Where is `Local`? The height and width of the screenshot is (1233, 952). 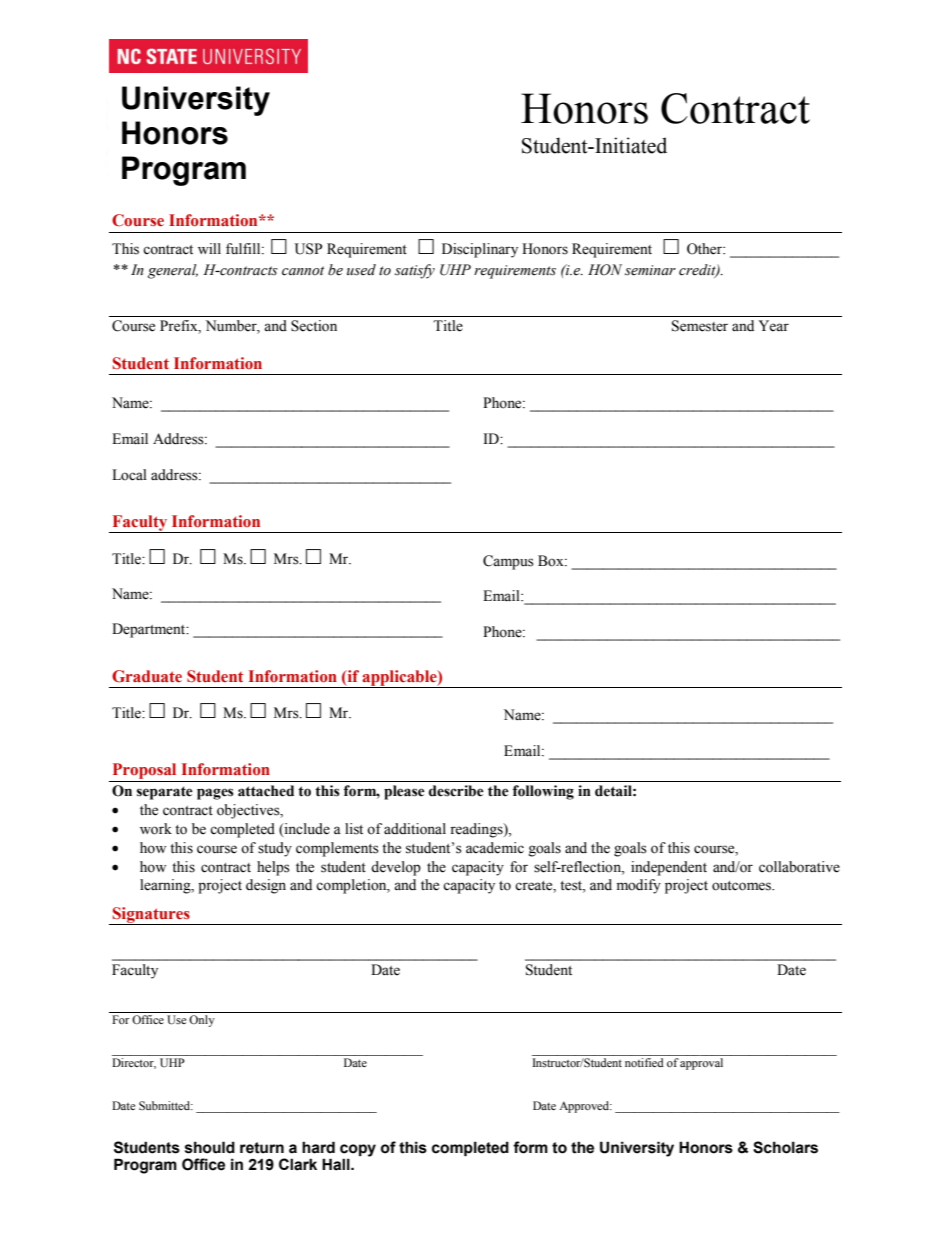
Local is located at coordinates (129, 475).
